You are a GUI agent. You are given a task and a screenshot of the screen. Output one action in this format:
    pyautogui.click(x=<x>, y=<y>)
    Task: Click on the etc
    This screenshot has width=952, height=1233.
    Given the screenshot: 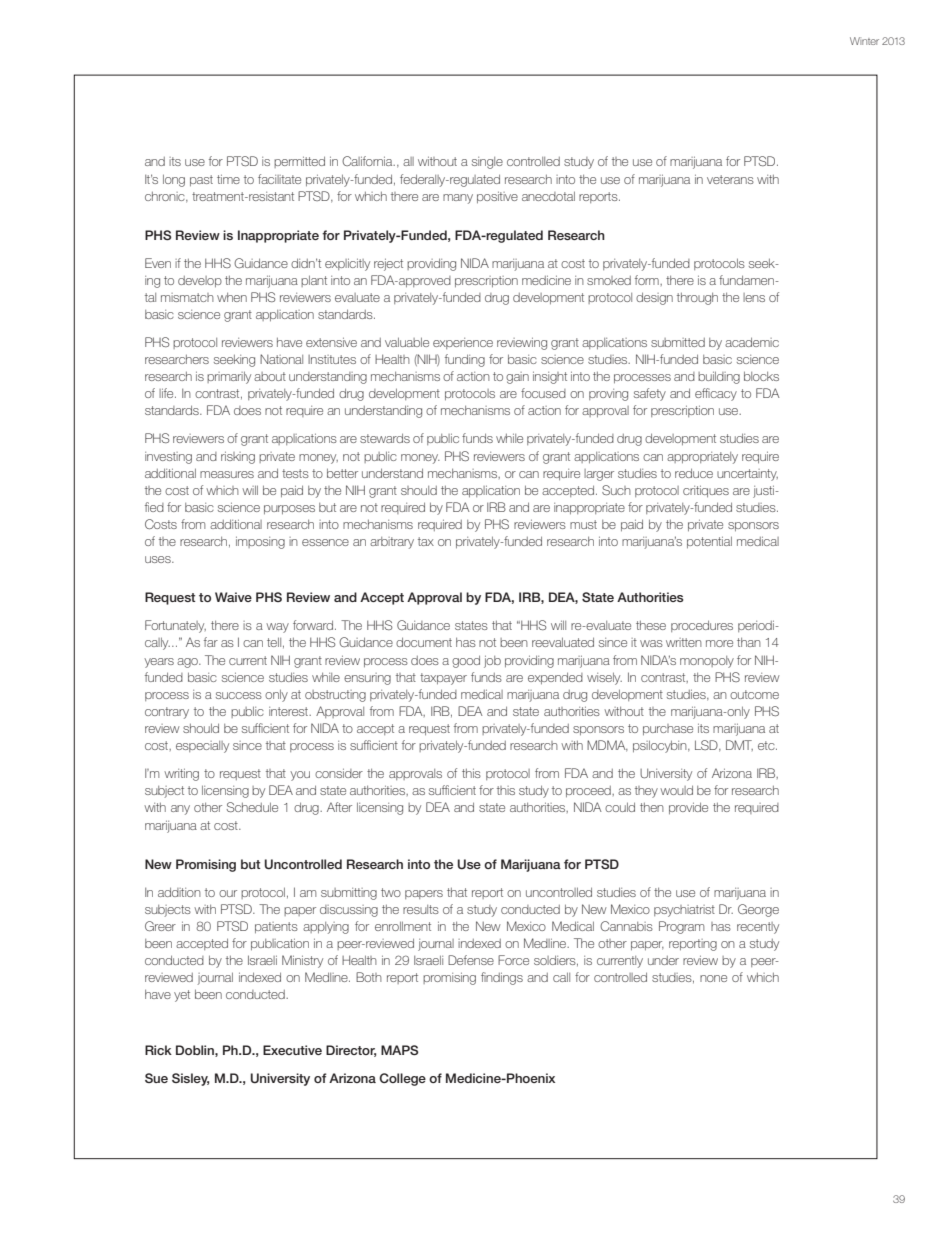 What is the action you would take?
    pyautogui.click(x=767, y=745)
